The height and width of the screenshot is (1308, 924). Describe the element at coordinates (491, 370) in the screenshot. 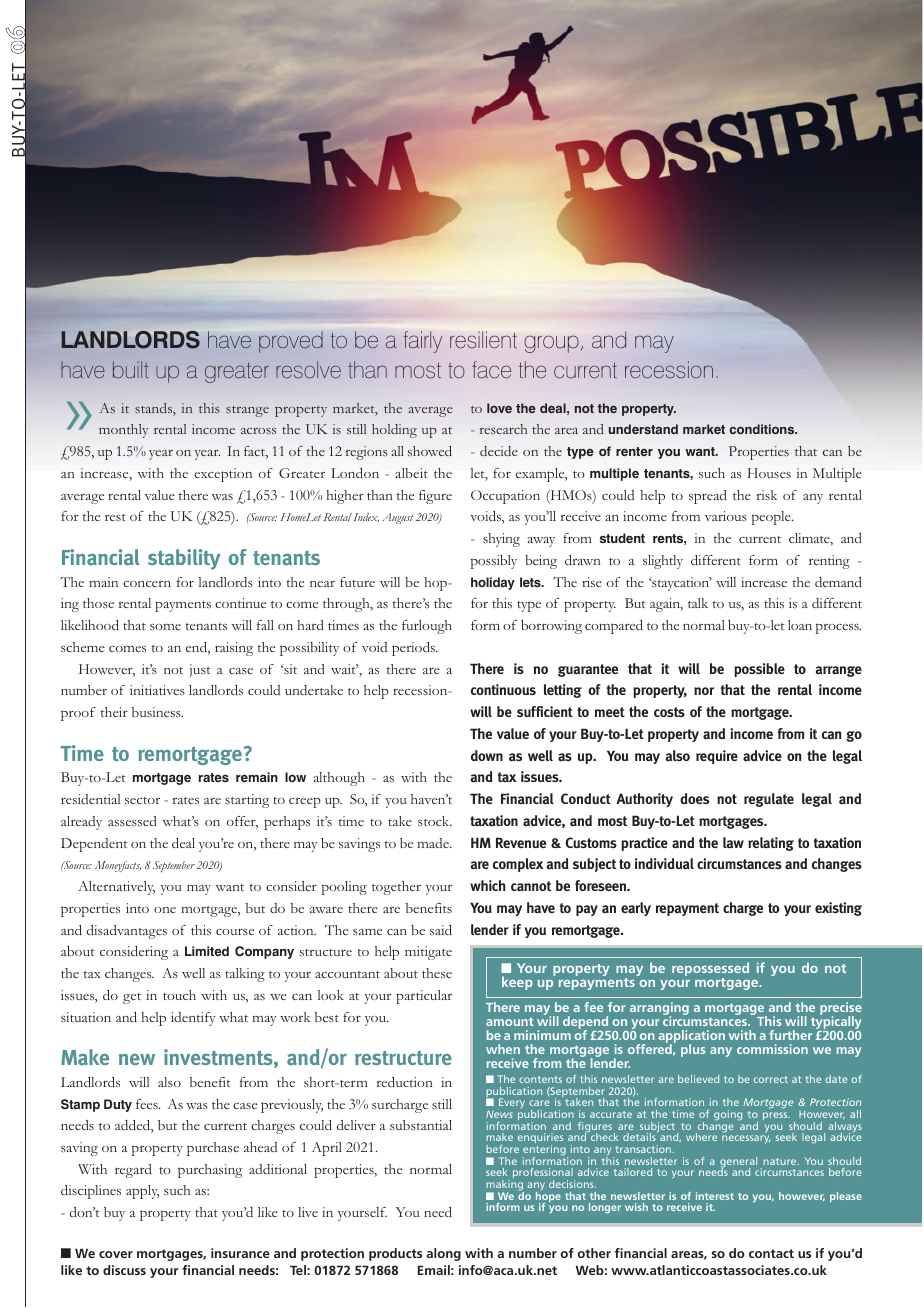

I see `face` at that location.
